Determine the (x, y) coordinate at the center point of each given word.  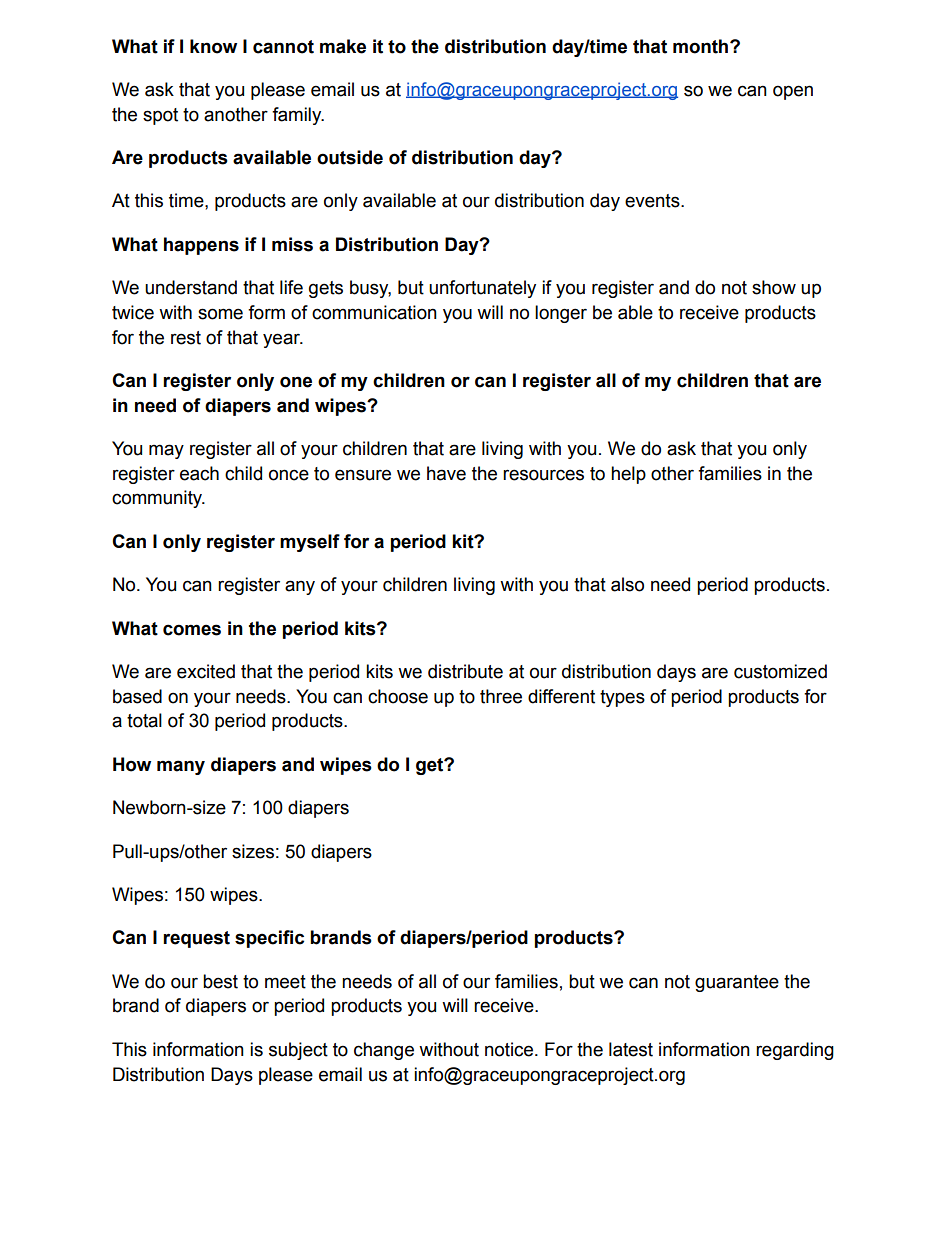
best (220, 981)
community (158, 499)
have (446, 473)
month (702, 46)
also (627, 584)
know (213, 46)
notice (510, 1049)
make (343, 46)
